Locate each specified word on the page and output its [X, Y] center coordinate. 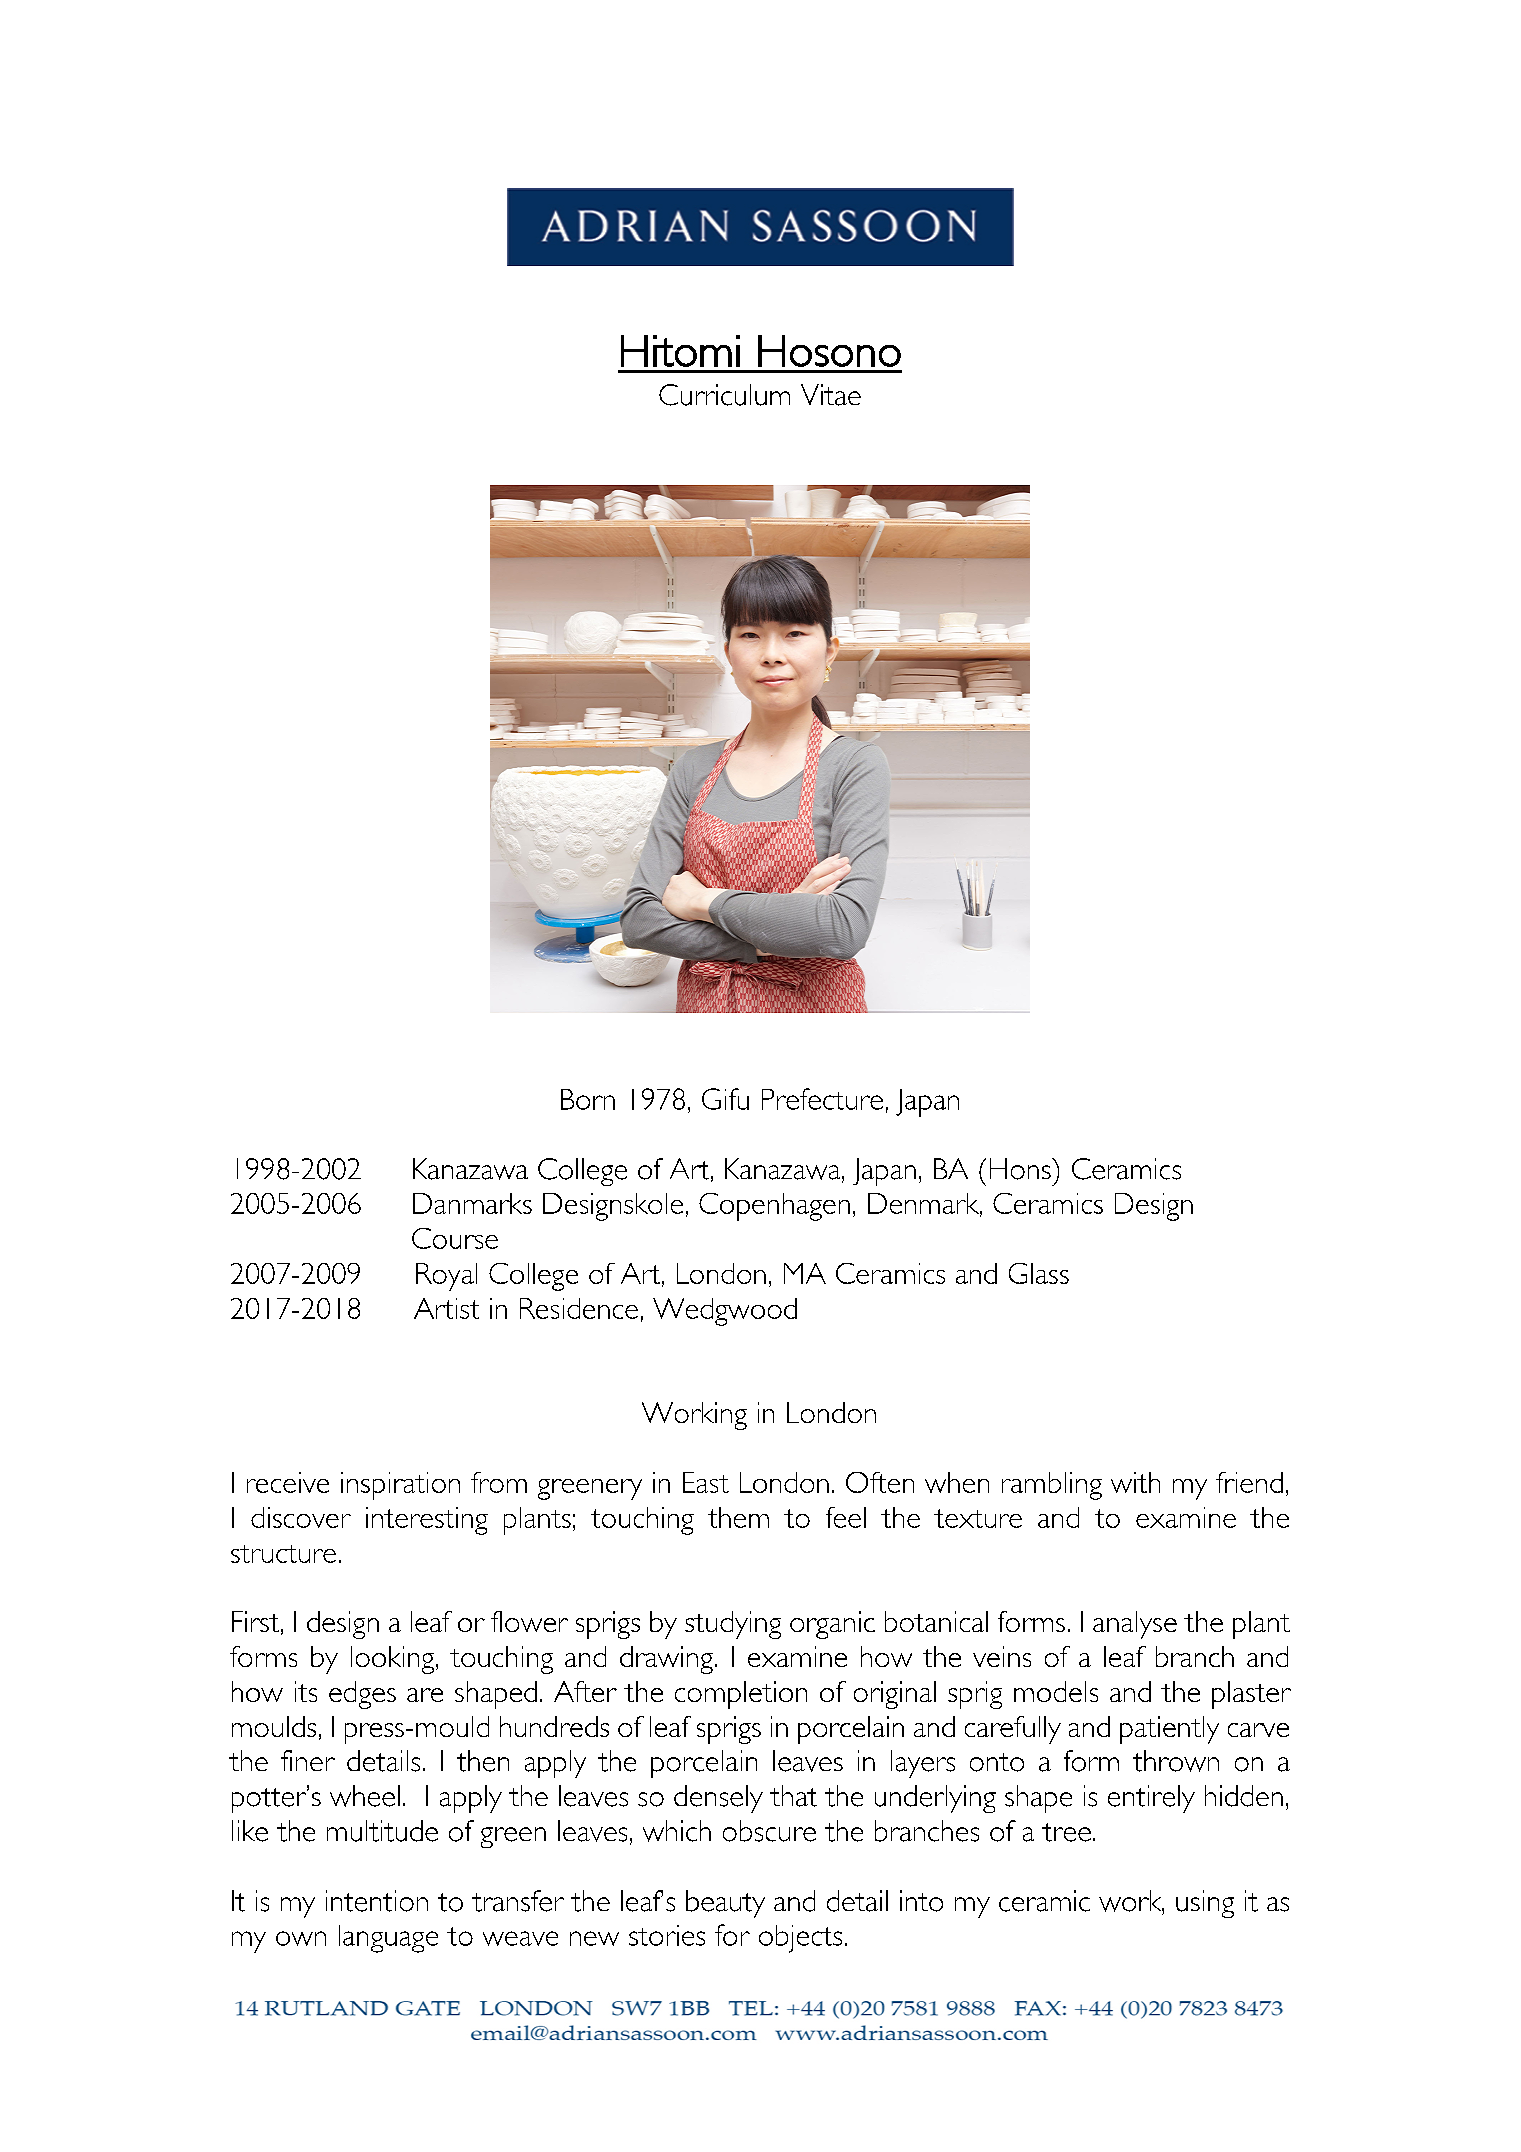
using [1205, 1904]
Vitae [831, 395]
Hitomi [680, 351]
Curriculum [724, 395]
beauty [725, 1904]
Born [588, 1099]
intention [377, 1901]
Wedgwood [725, 1312]
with [1135, 1482]
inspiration [400, 1486]
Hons [1021, 1169]
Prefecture [822, 1099]
